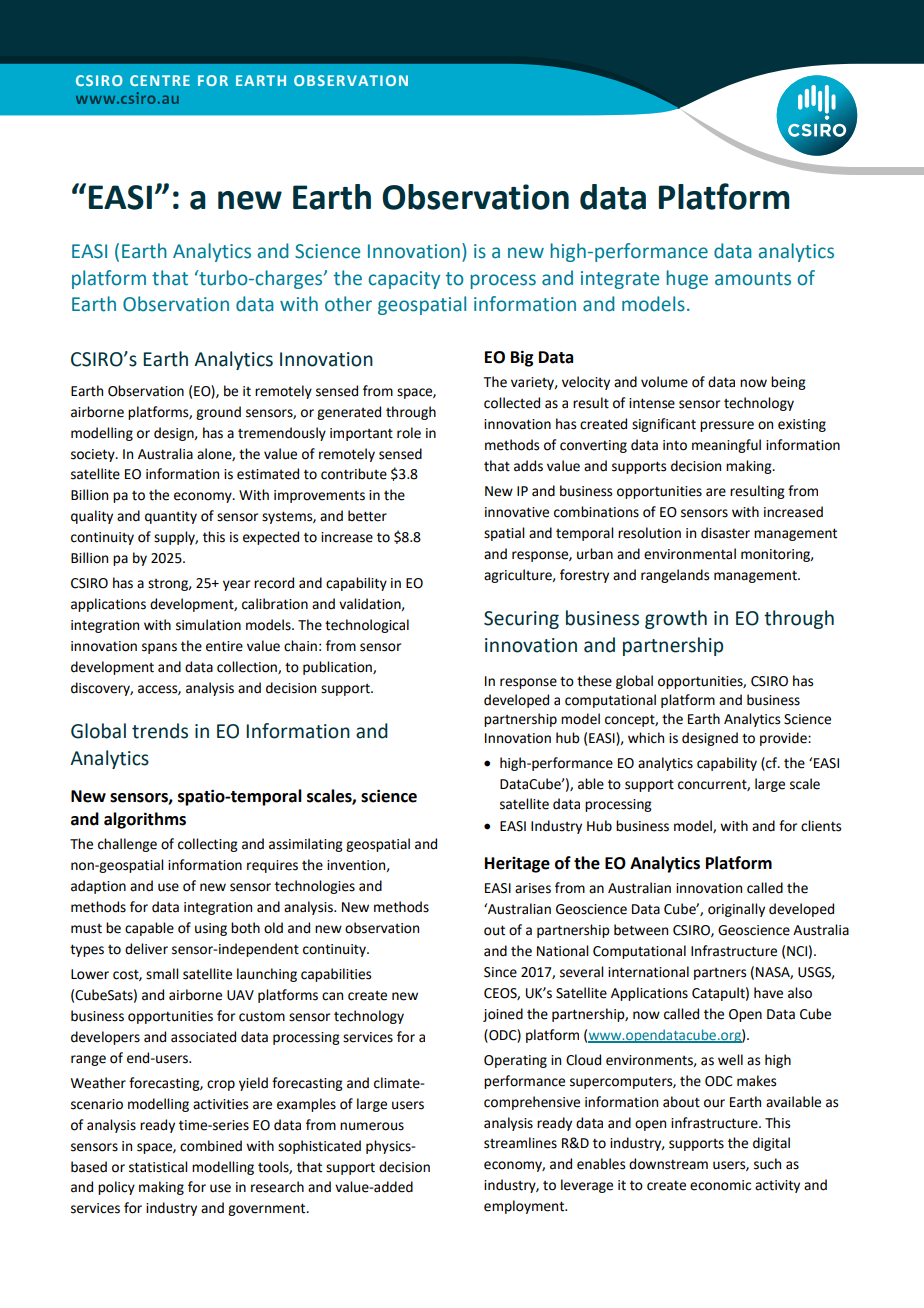 The height and width of the document is (1308, 924). Describe the element at coordinates (821, 826) in the document. I see `clients` at that location.
